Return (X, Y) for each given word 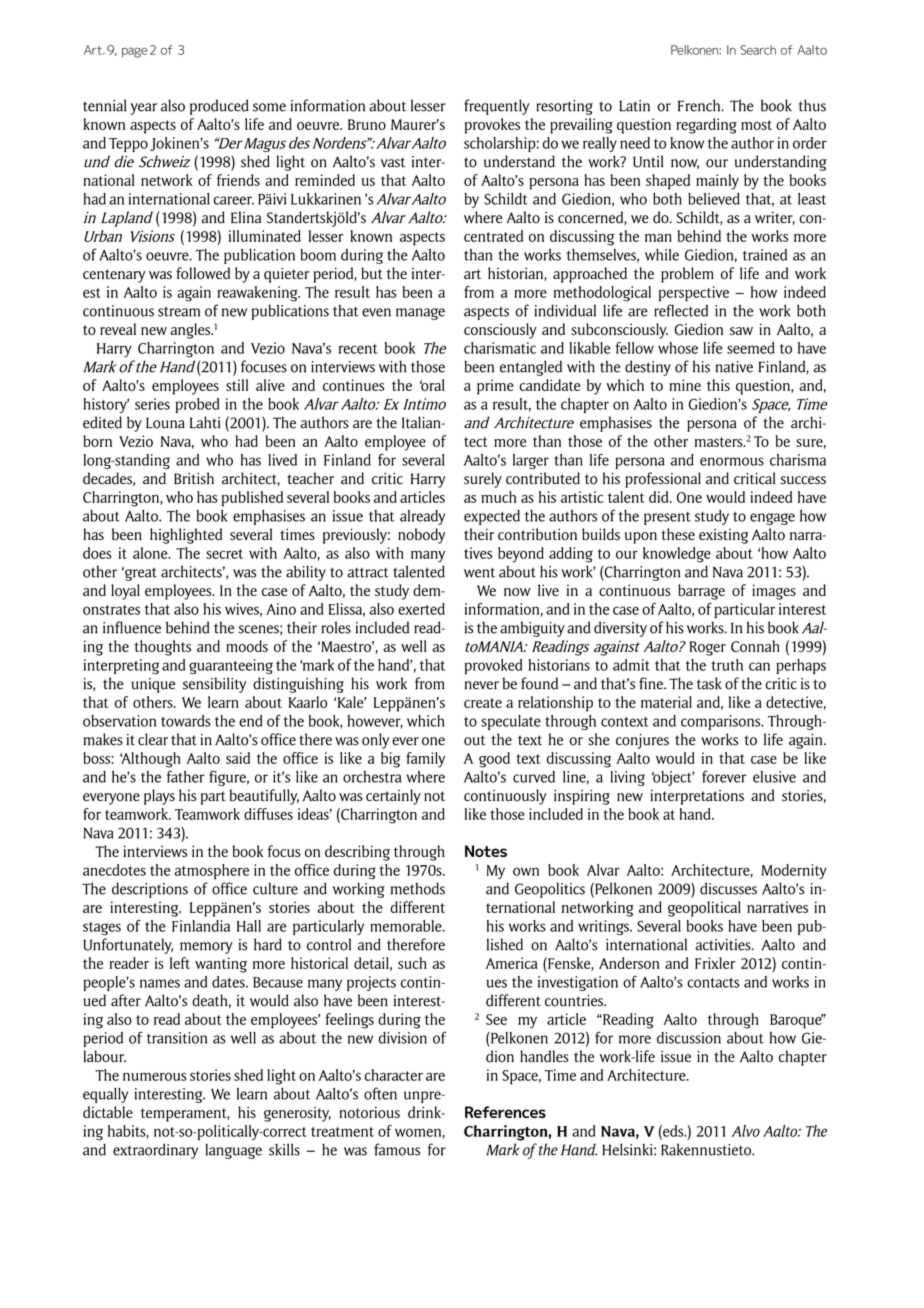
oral (432, 385)
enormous (732, 461)
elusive (774, 777)
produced (219, 107)
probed (197, 405)
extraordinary (155, 1151)
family (425, 760)
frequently (496, 107)
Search (758, 50)
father (185, 776)
